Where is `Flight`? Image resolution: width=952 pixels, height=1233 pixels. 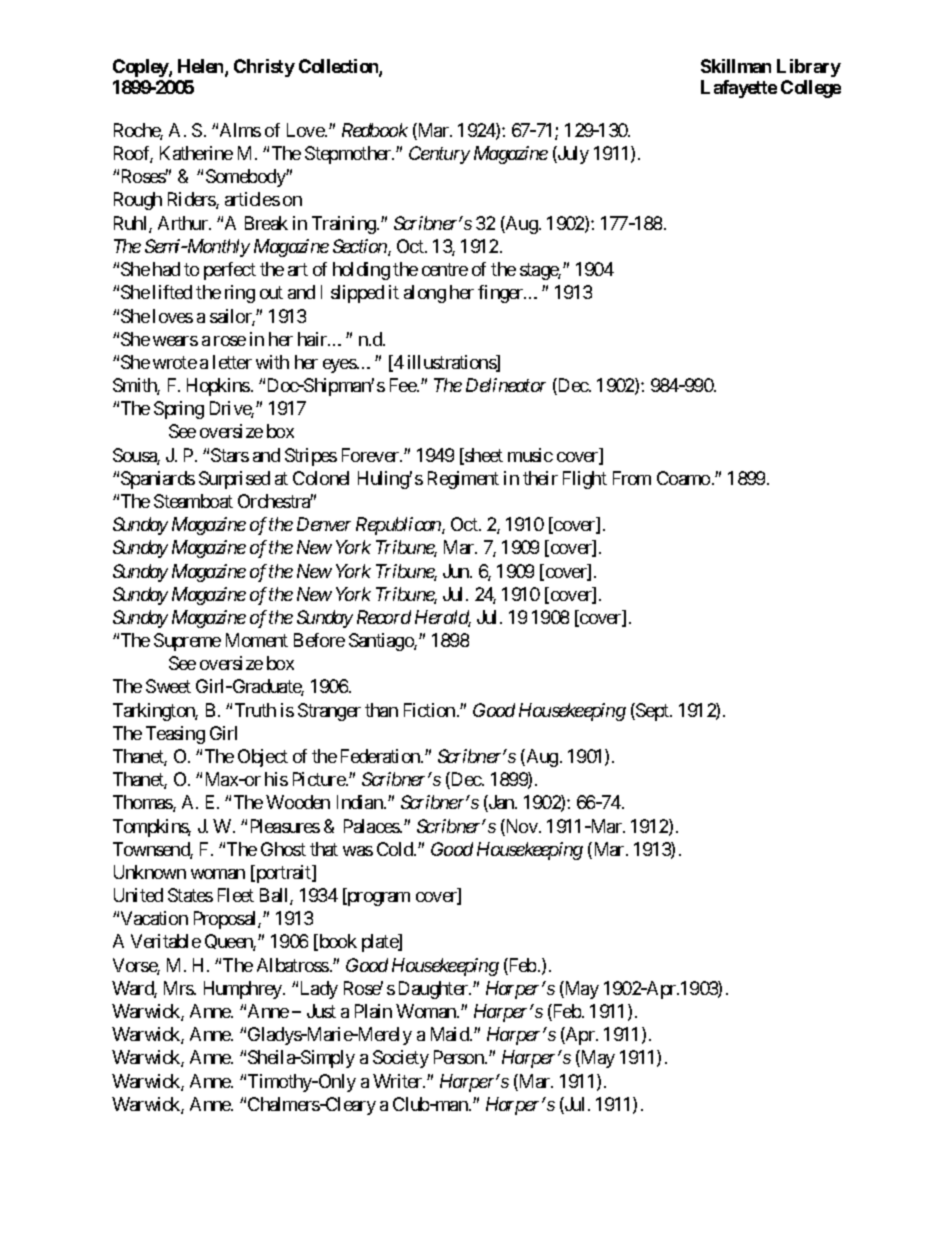 Flight is located at coordinates (585, 480).
